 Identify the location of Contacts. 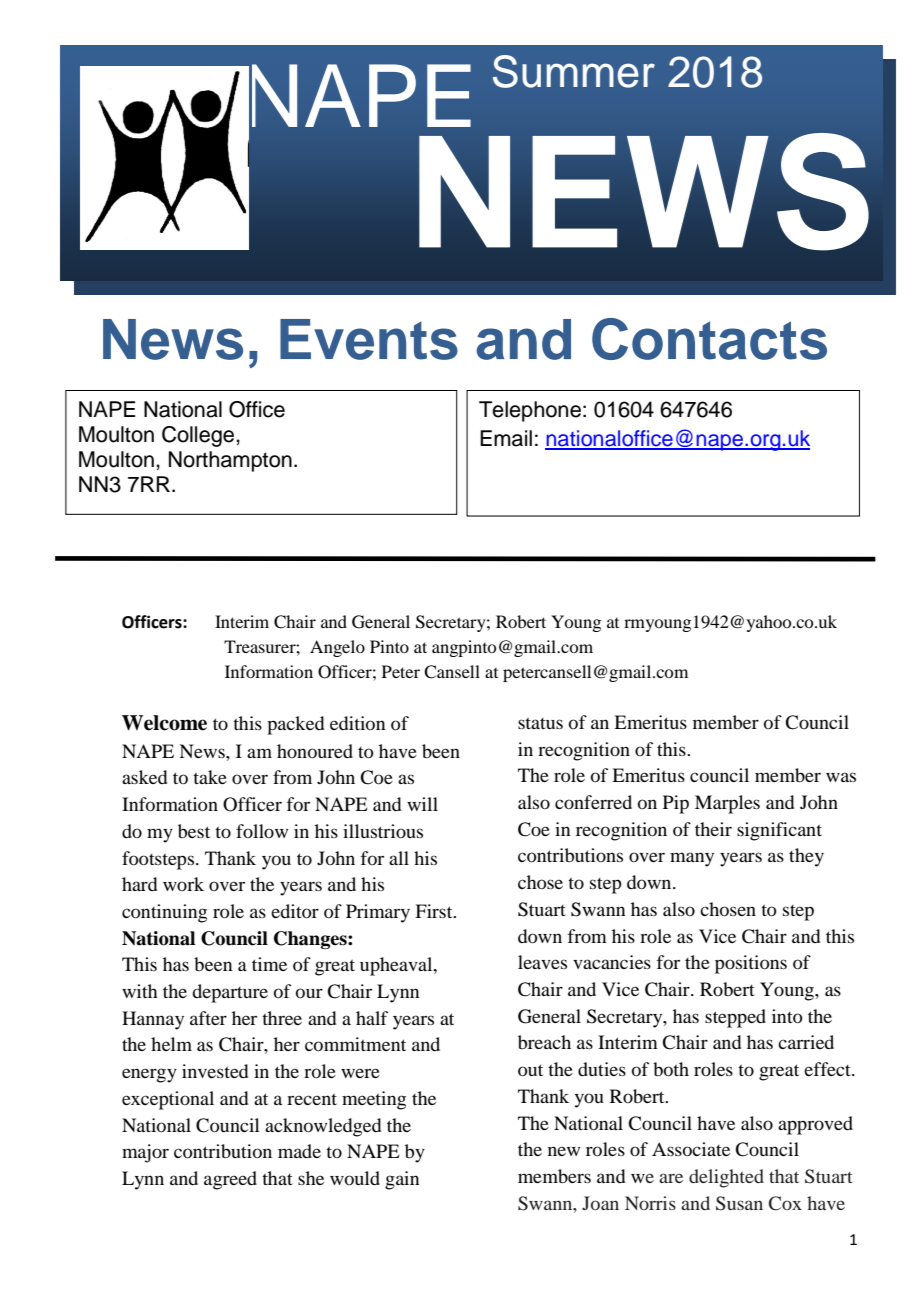
(709, 339).
